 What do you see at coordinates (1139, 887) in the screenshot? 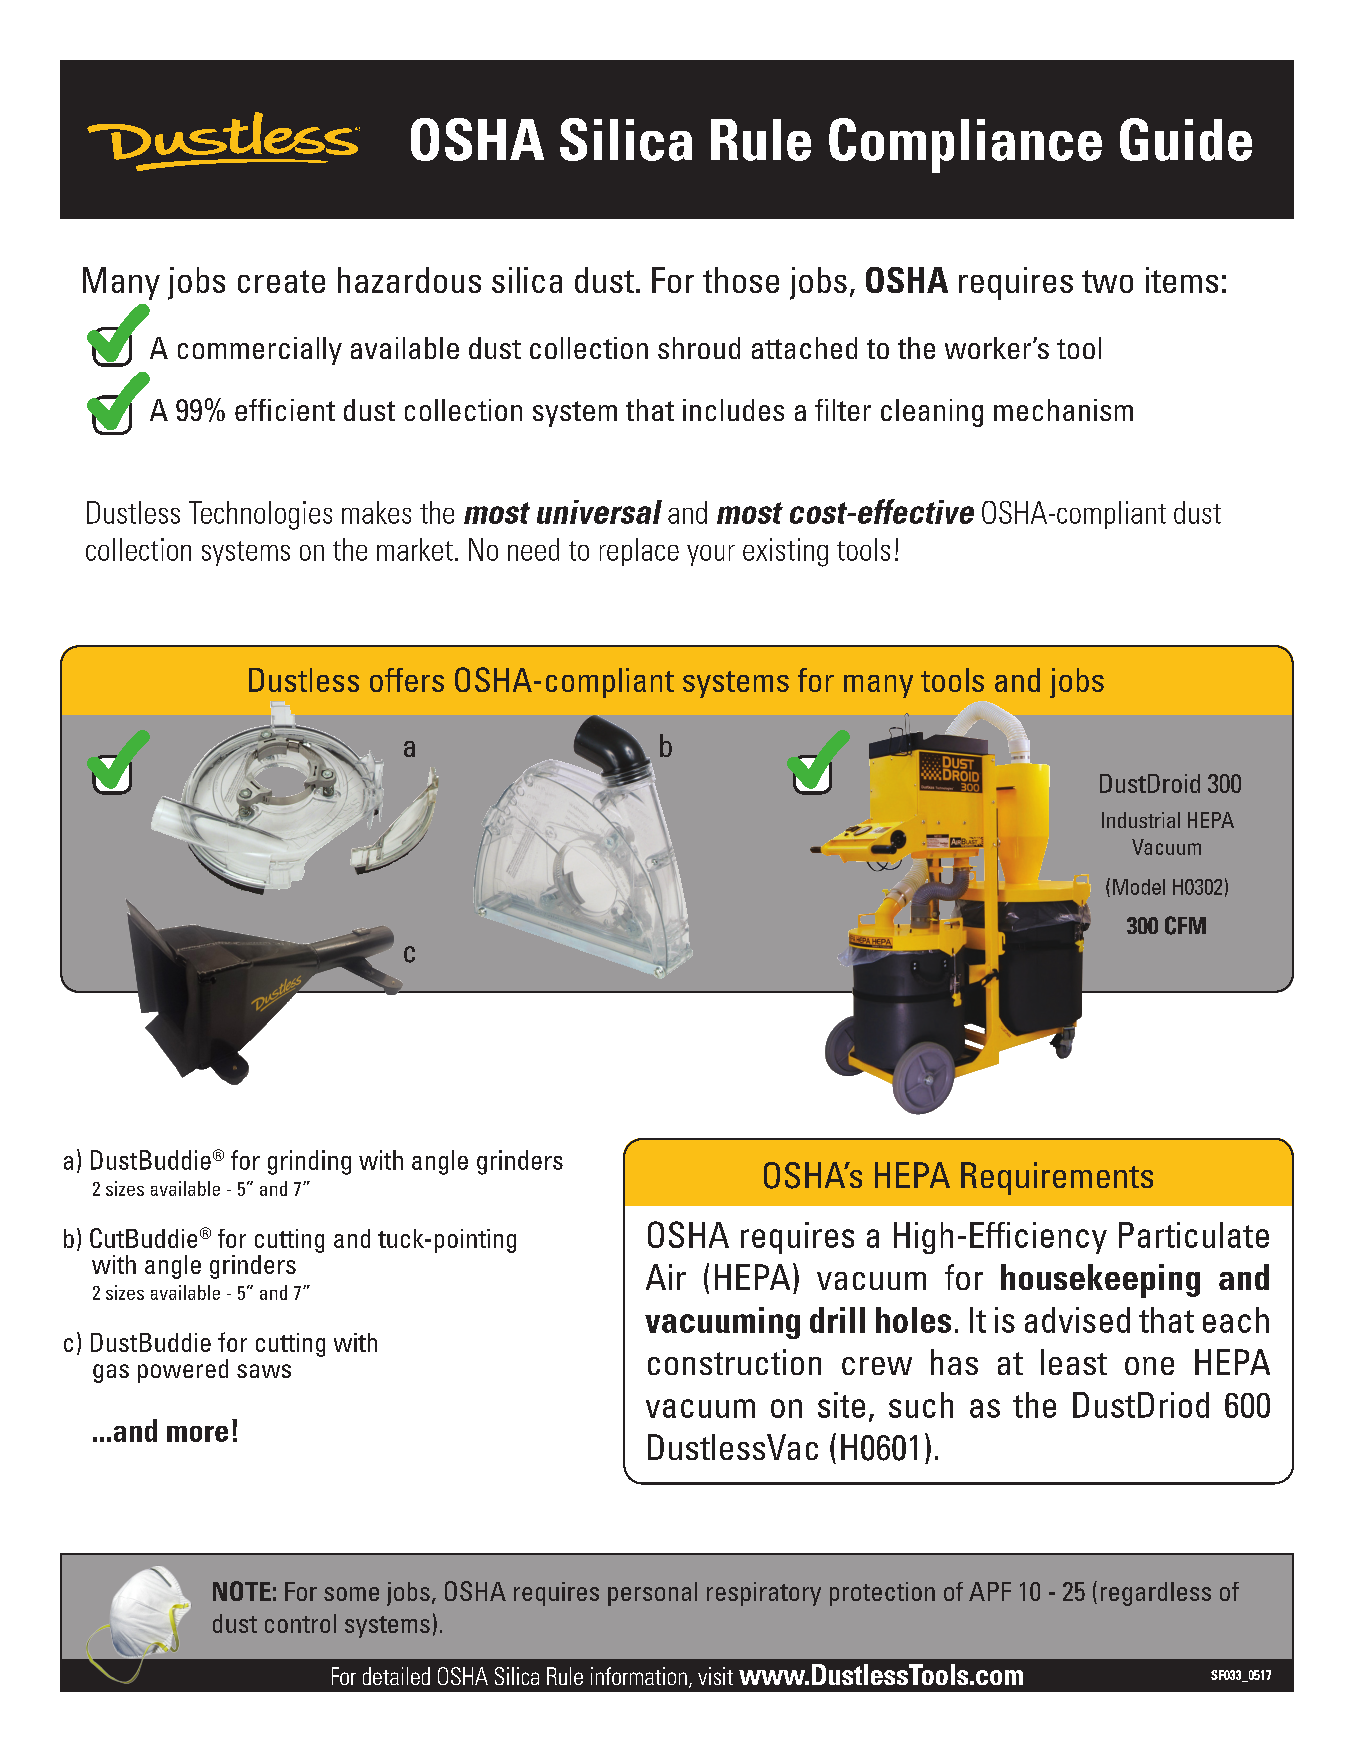
I see `Model` at bounding box center [1139, 887].
